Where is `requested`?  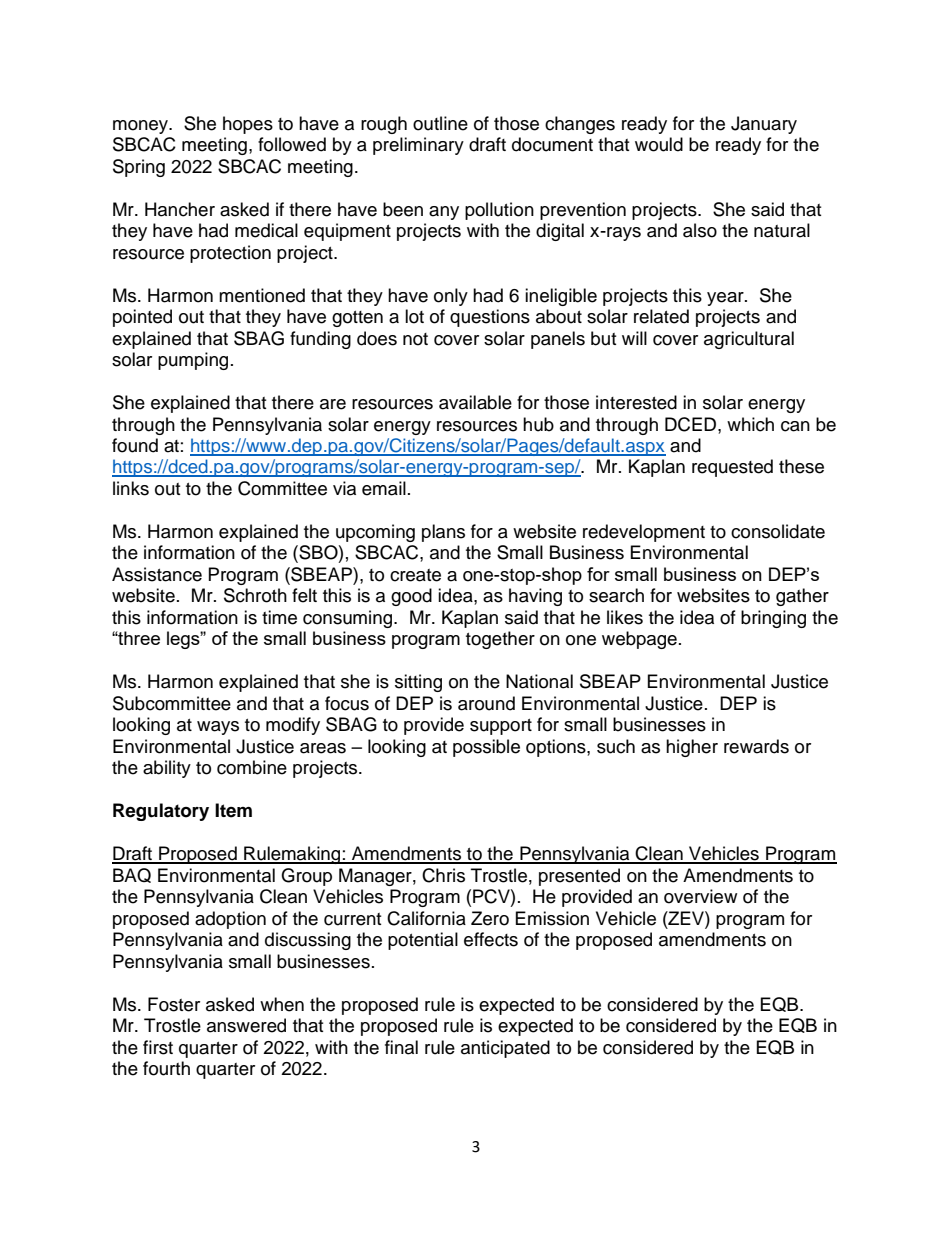 requested is located at coordinates (732, 468).
